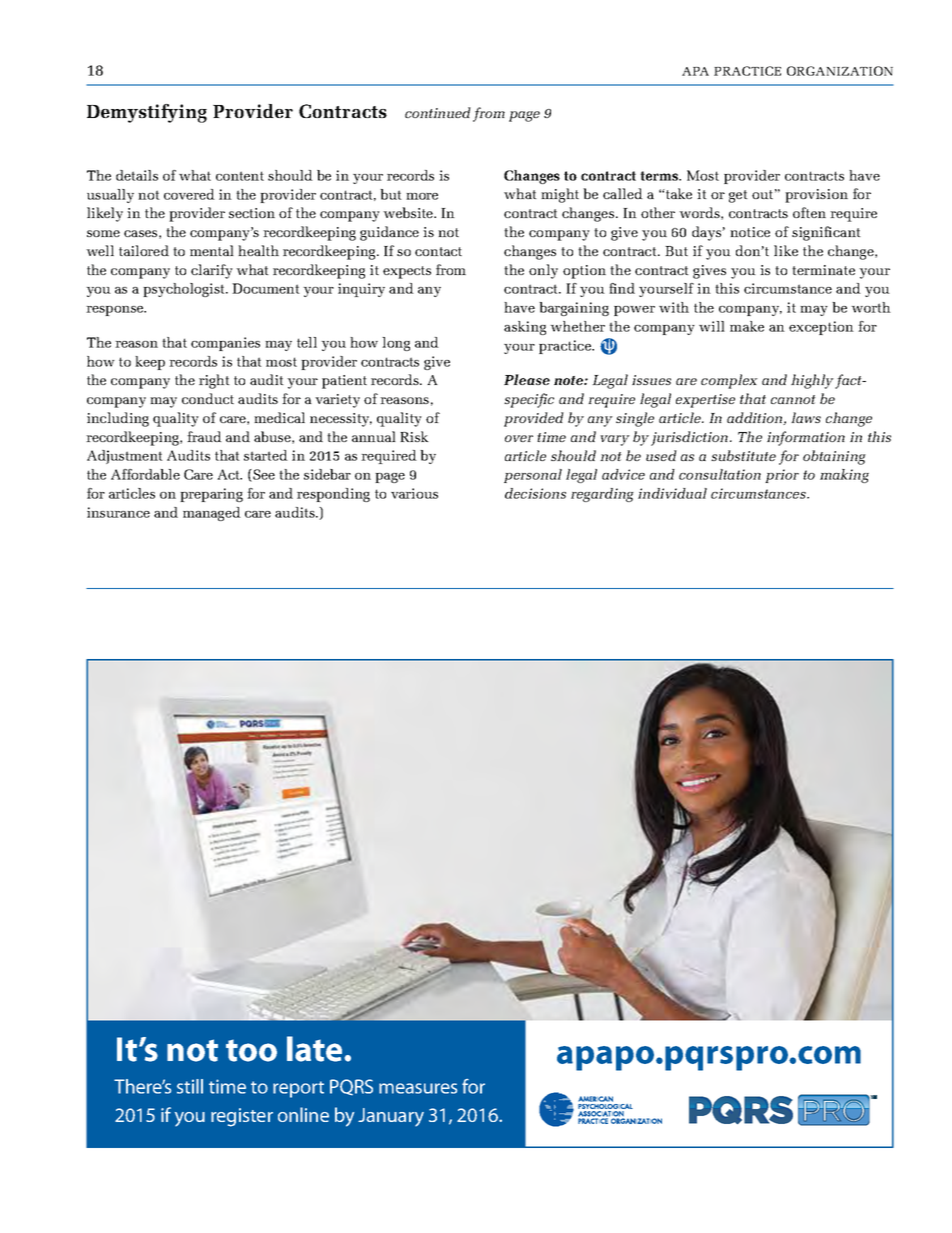 This page has width=952, height=1233. Describe the element at coordinates (147, 113) in the page. I see `Demystifying` at that location.
